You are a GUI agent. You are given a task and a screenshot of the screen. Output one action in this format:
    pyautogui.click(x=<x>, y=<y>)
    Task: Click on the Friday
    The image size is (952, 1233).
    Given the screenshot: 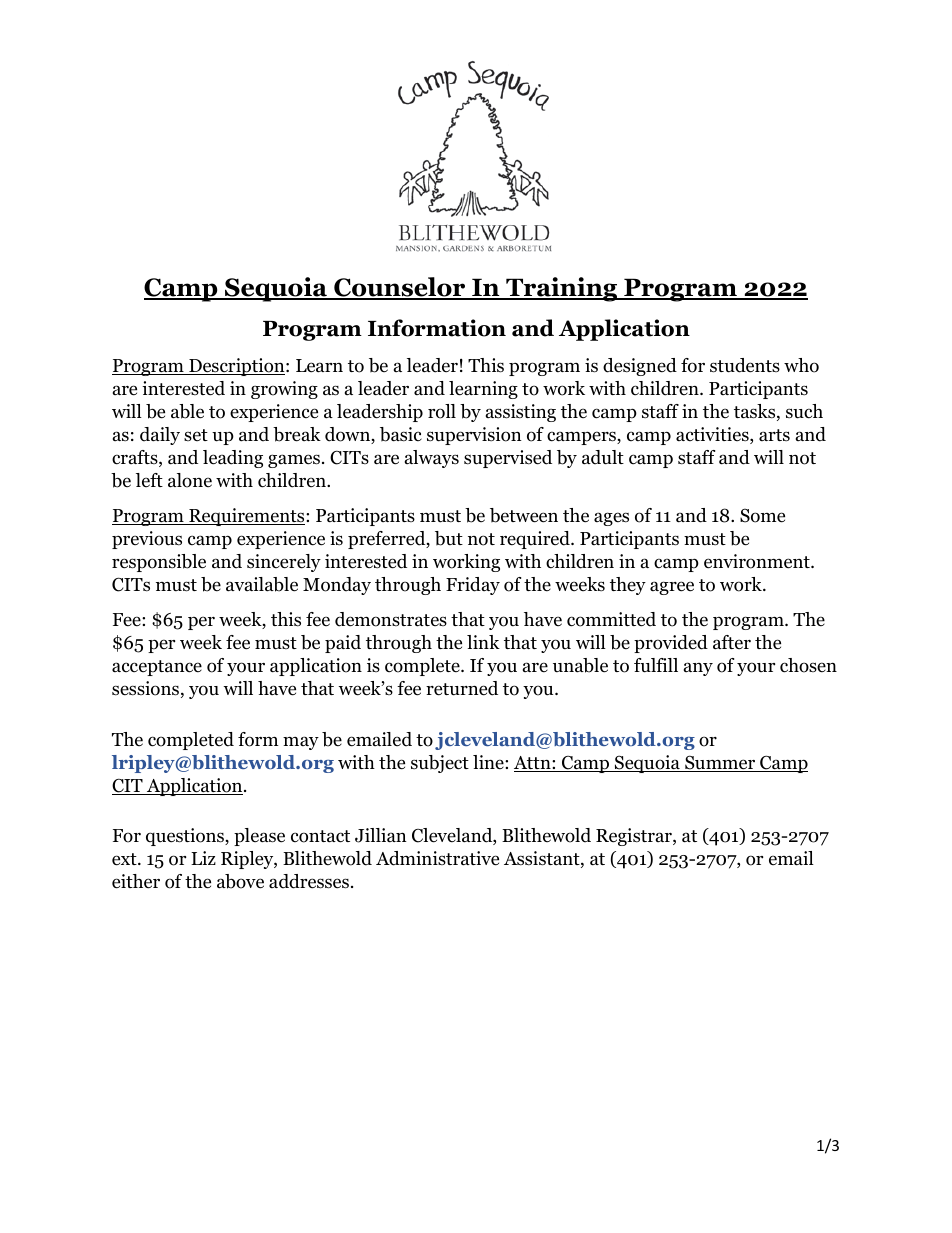 What is the action you would take?
    pyautogui.click(x=473, y=586)
